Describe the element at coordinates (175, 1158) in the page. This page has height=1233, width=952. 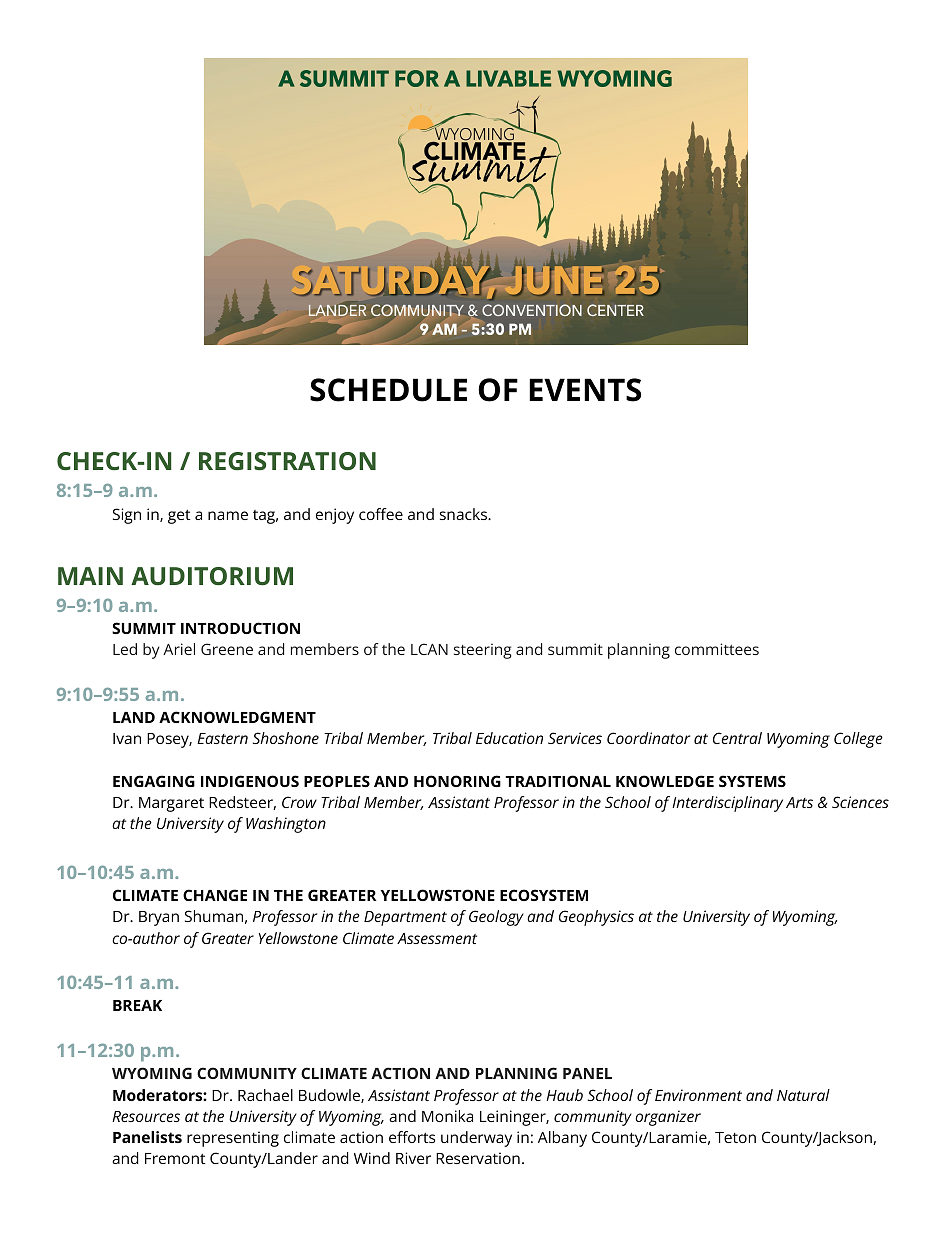
I see `Fremont` at that location.
